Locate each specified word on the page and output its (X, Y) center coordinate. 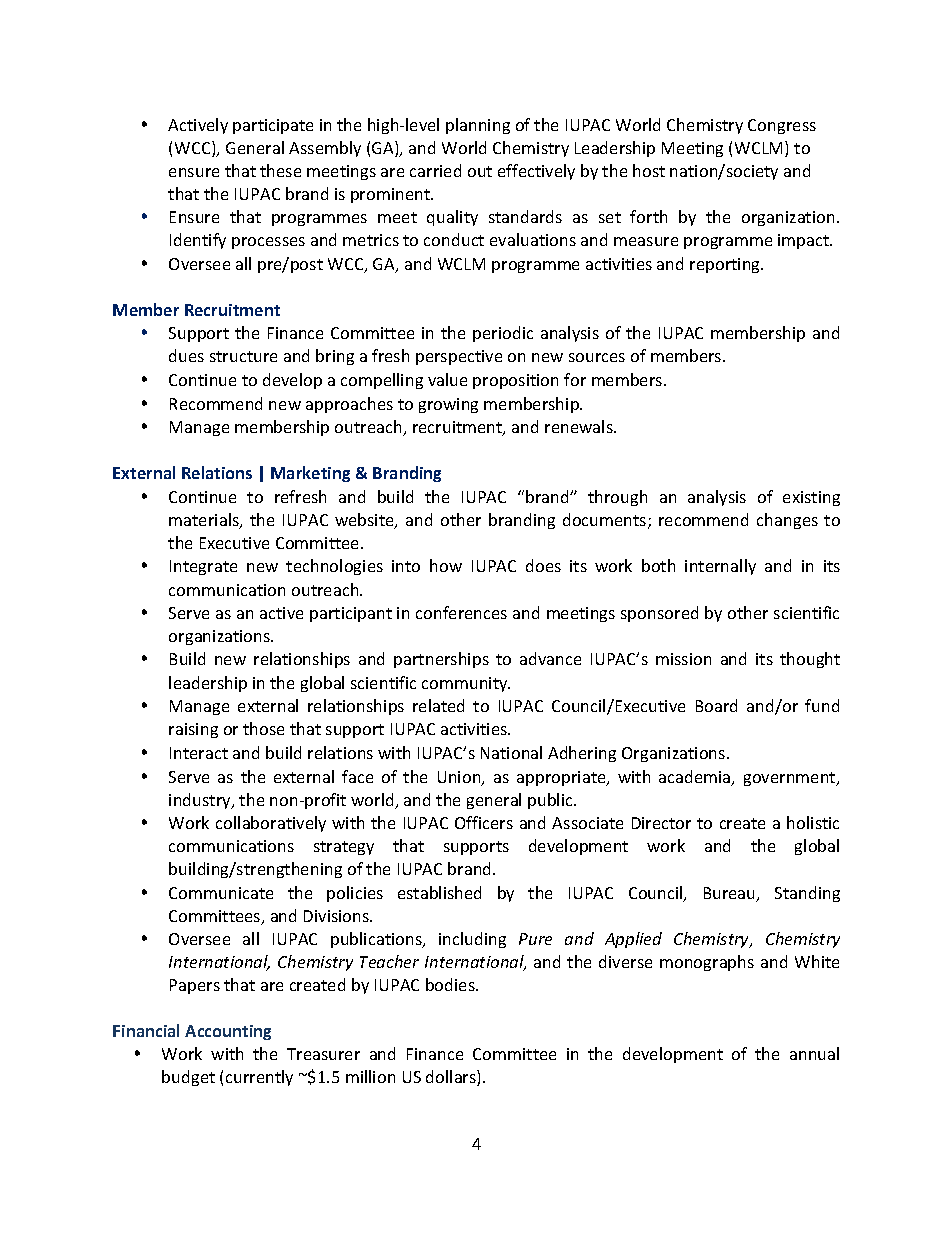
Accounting (228, 1032)
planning (478, 126)
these (280, 170)
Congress (782, 126)
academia (696, 778)
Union (460, 778)
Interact (199, 753)
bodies (451, 984)
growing (448, 405)
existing (811, 498)
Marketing (310, 474)
